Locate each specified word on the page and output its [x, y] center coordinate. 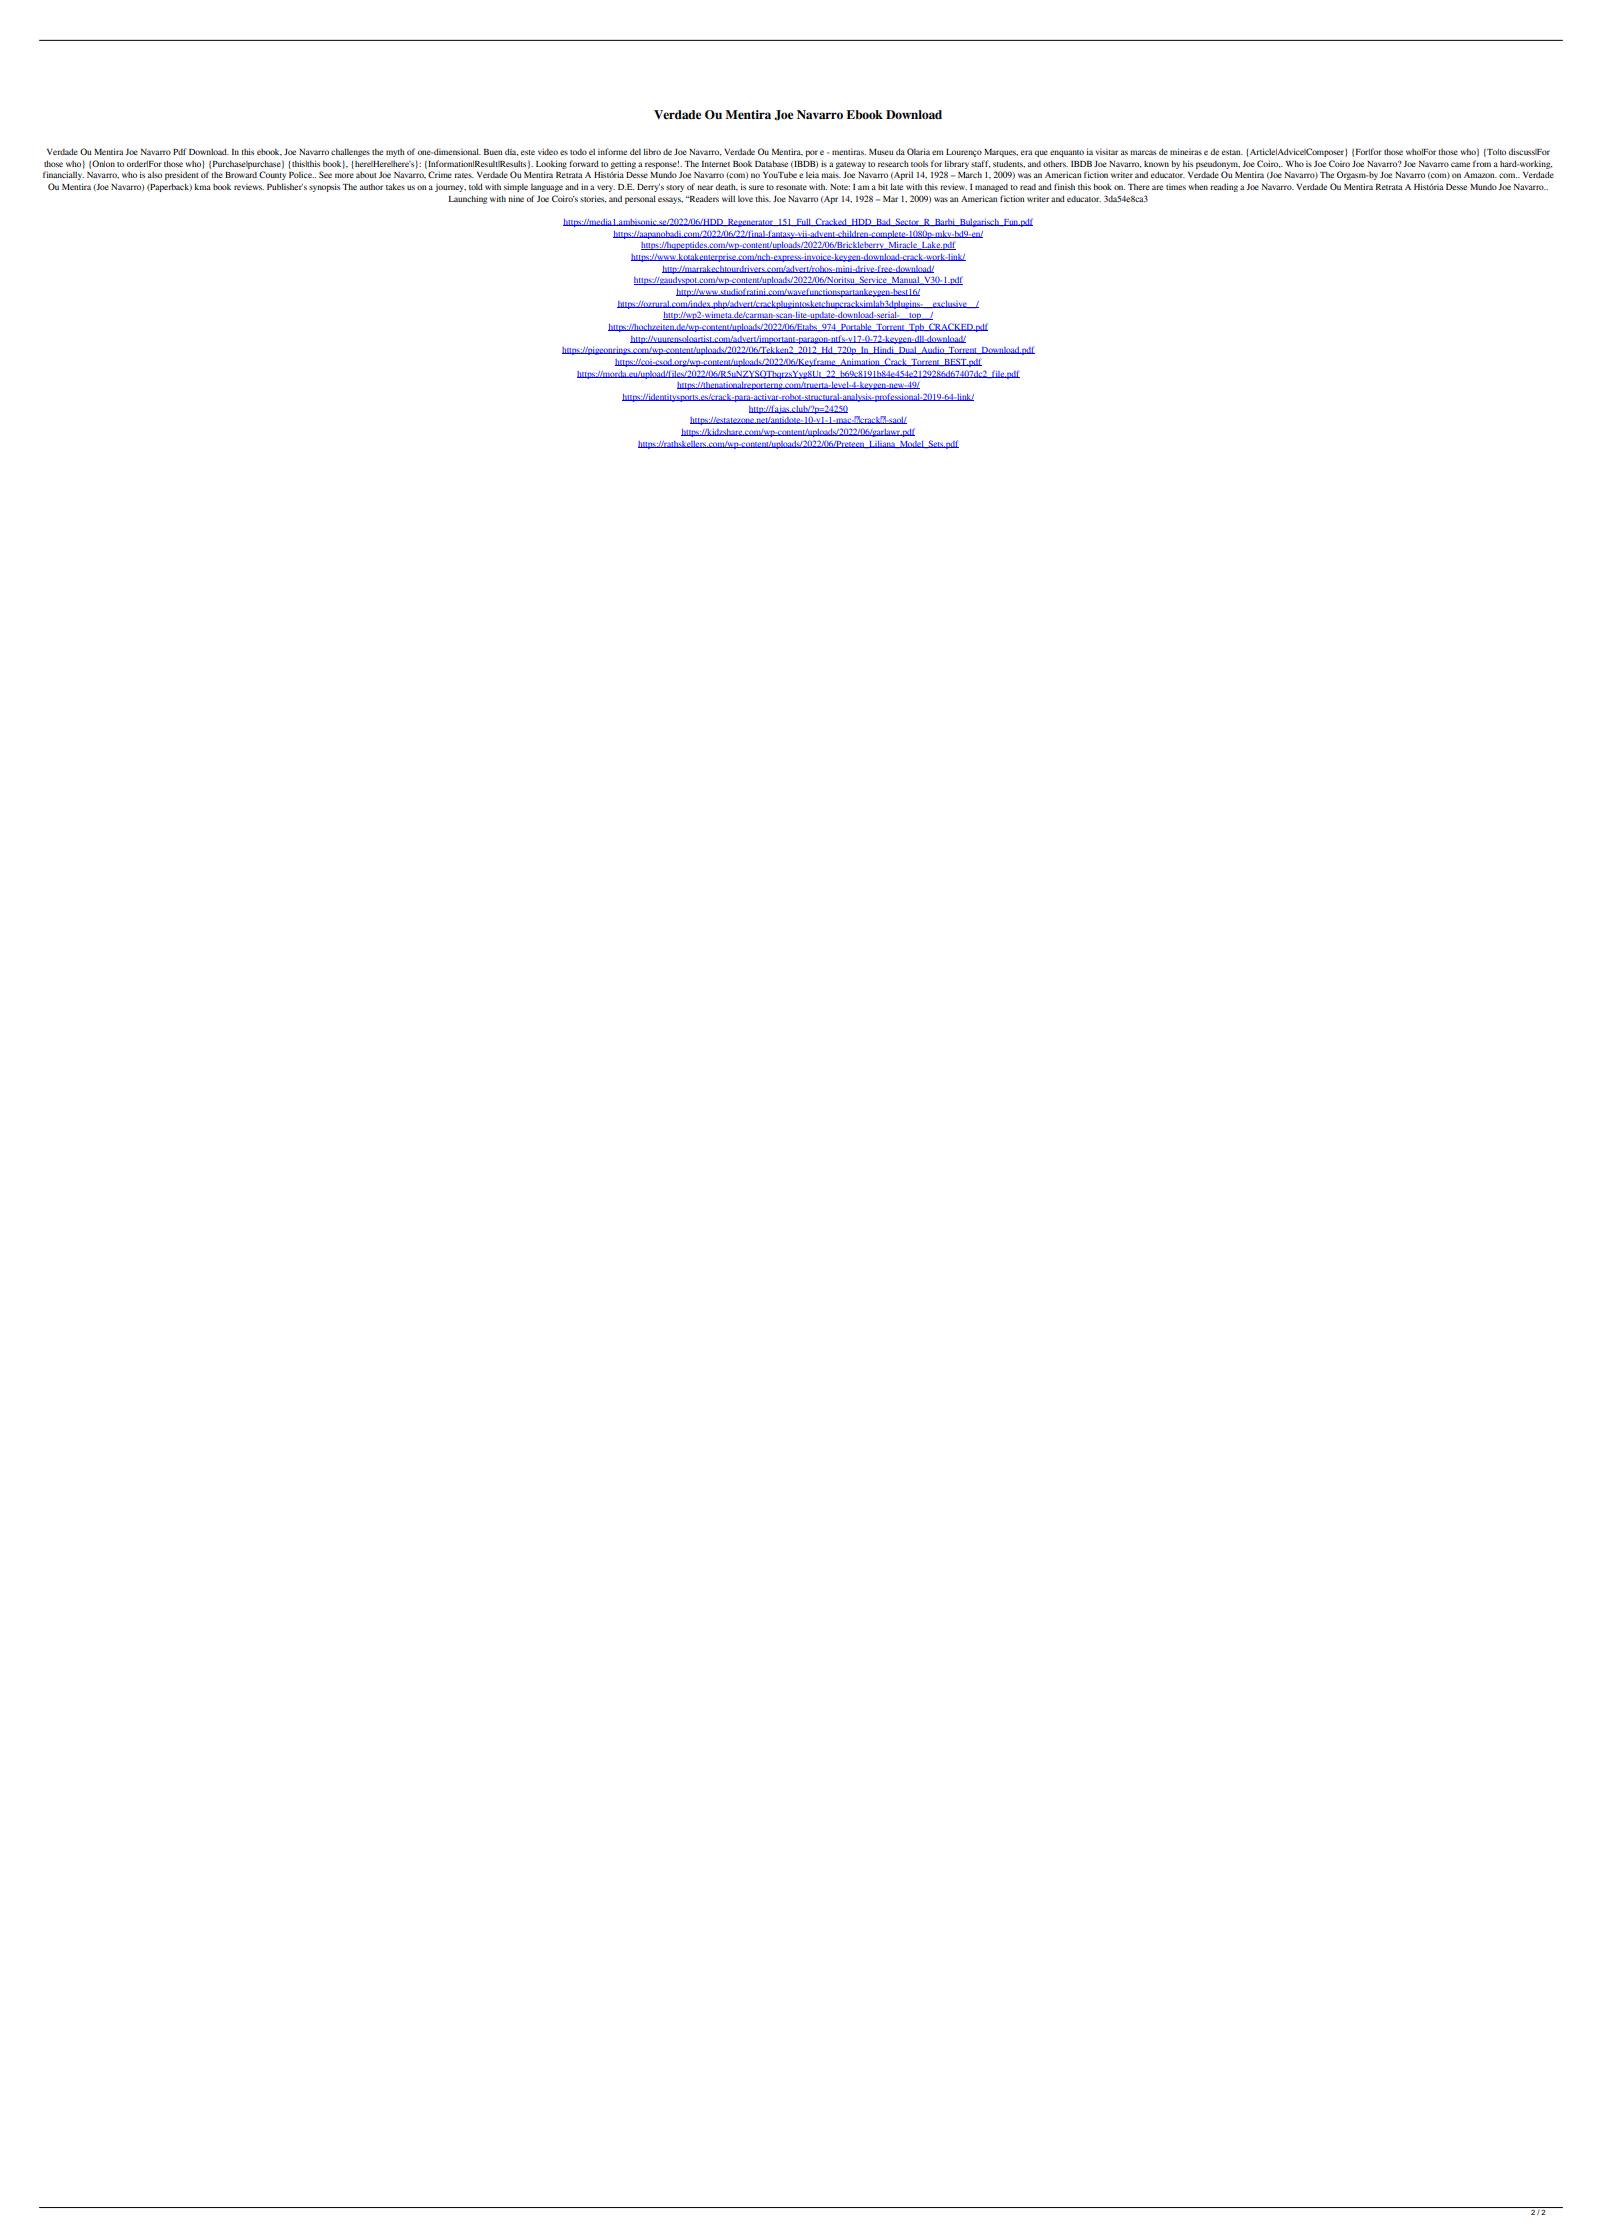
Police [301, 174]
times [1176, 187]
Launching [468, 199]
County [272, 175]
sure [756, 187]
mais [831, 175]
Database [771, 163]
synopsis [324, 187]
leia [812, 174]
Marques [1001, 153]
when [1198, 186]
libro [652, 151]
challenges [350, 152]
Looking [551, 164]
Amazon [1480, 175]
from [1482, 163]
